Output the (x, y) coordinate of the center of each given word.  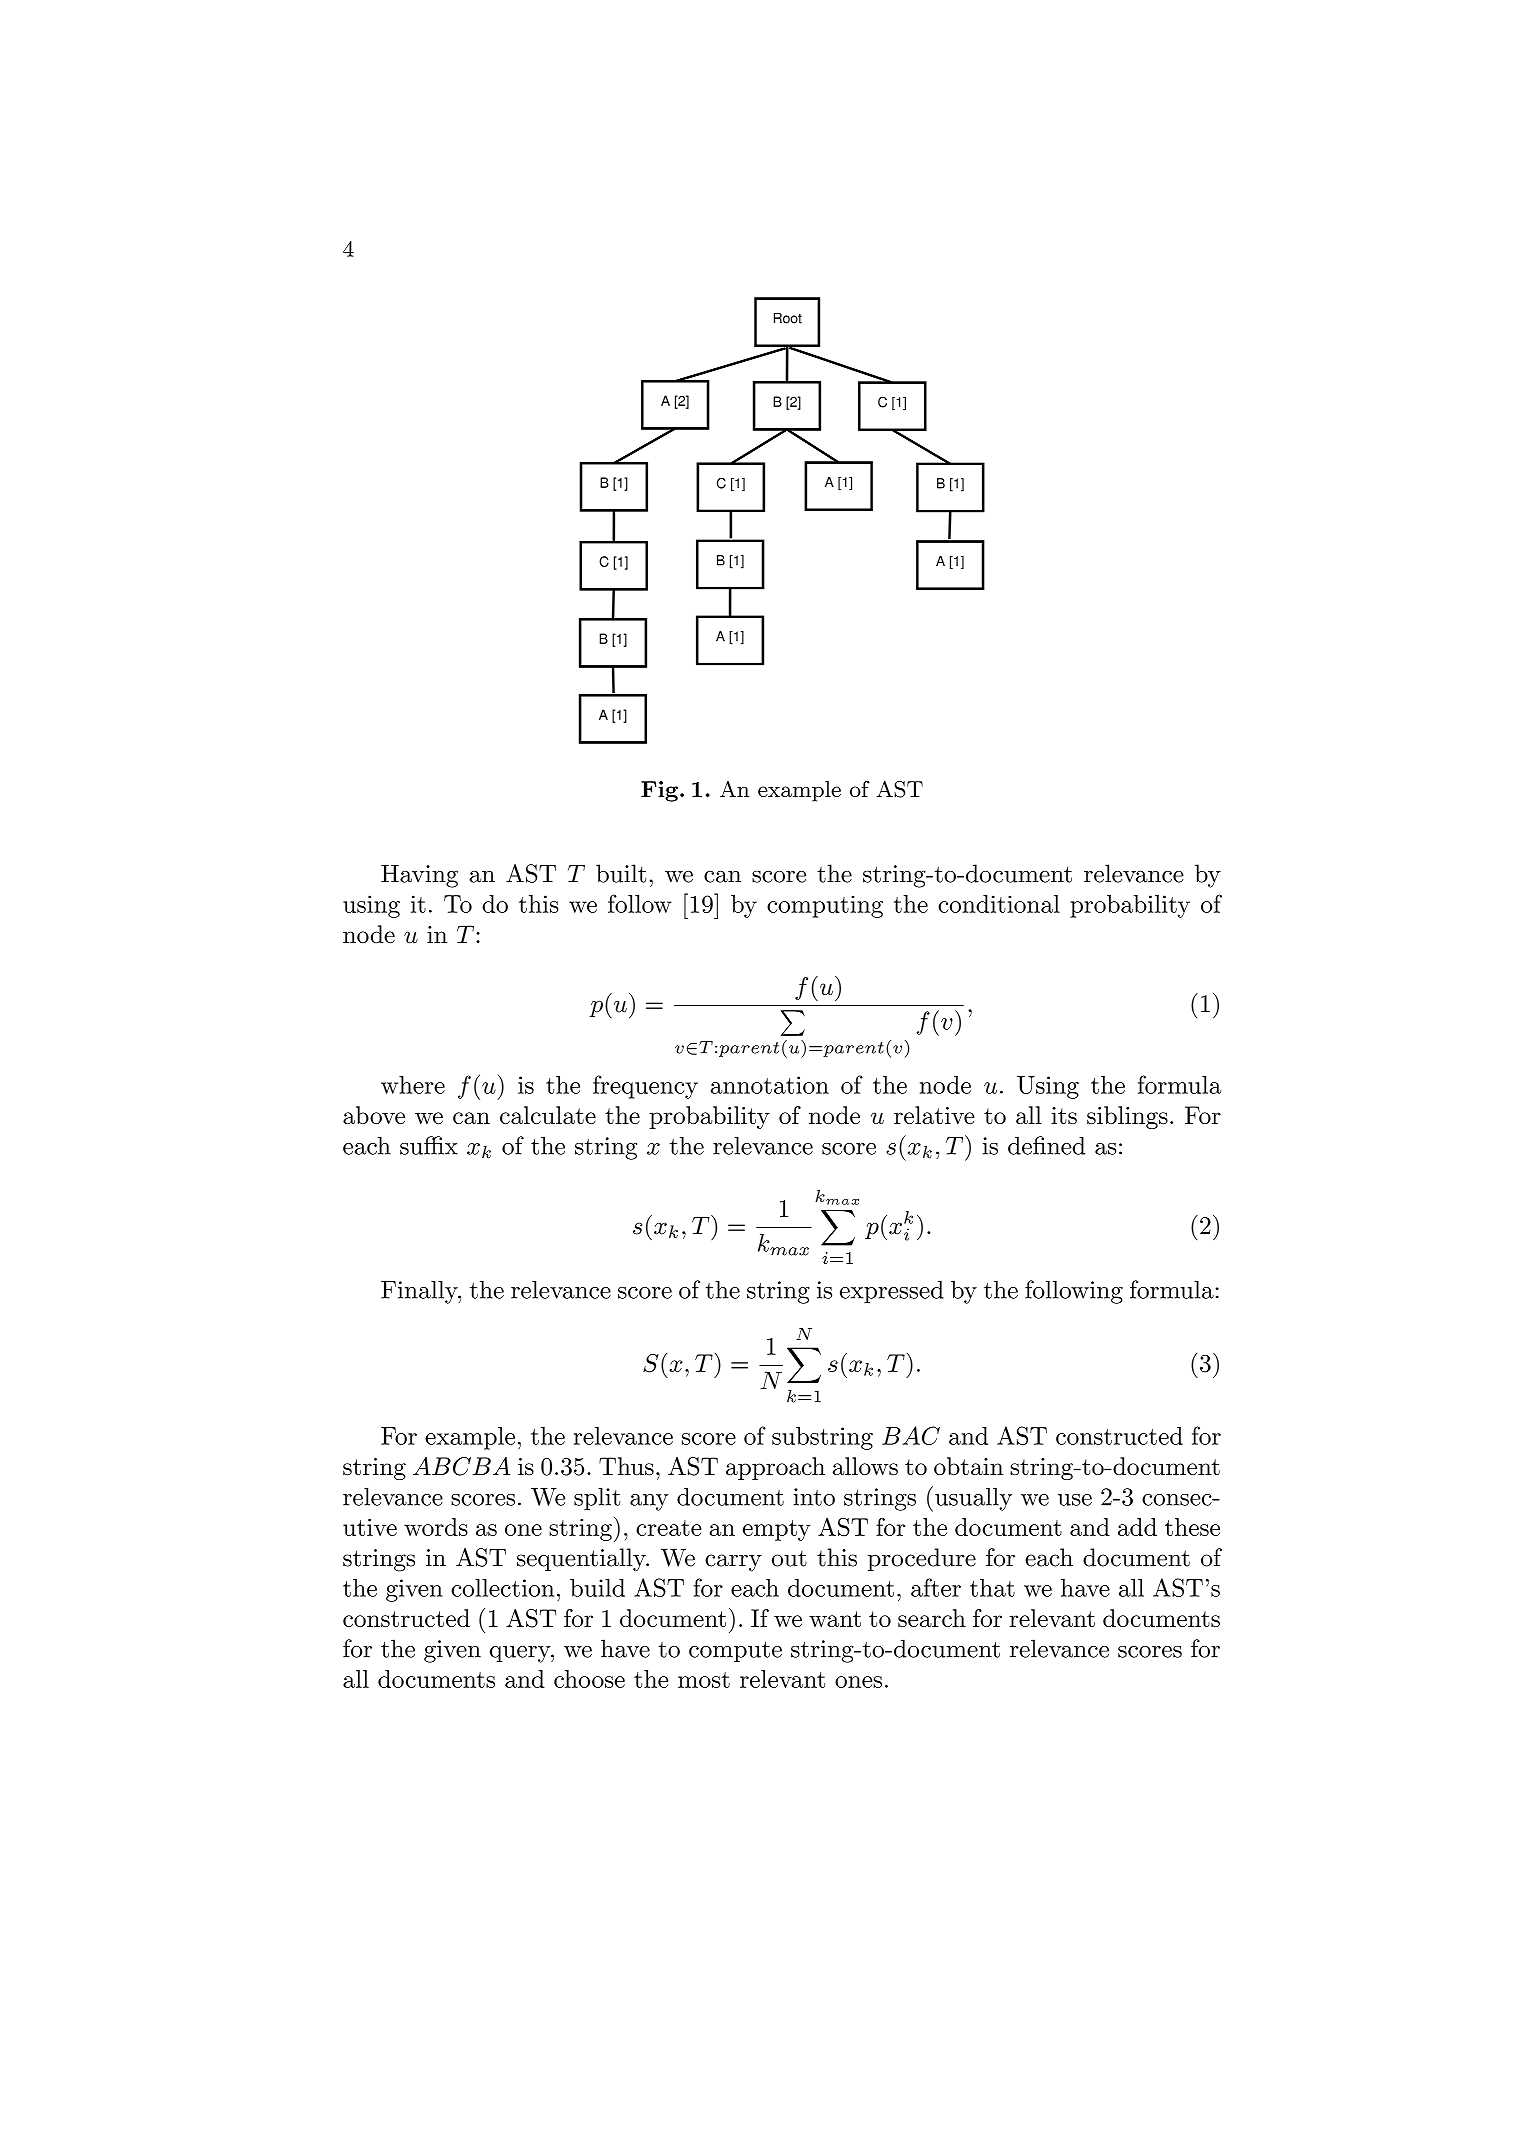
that (992, 1588)
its (1064, 1115)
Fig (659, 791)
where (413, 1085)
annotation (770, 1085)
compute (735, 1651)
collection (502, 1588)
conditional (999, 904)
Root (788, 318)
